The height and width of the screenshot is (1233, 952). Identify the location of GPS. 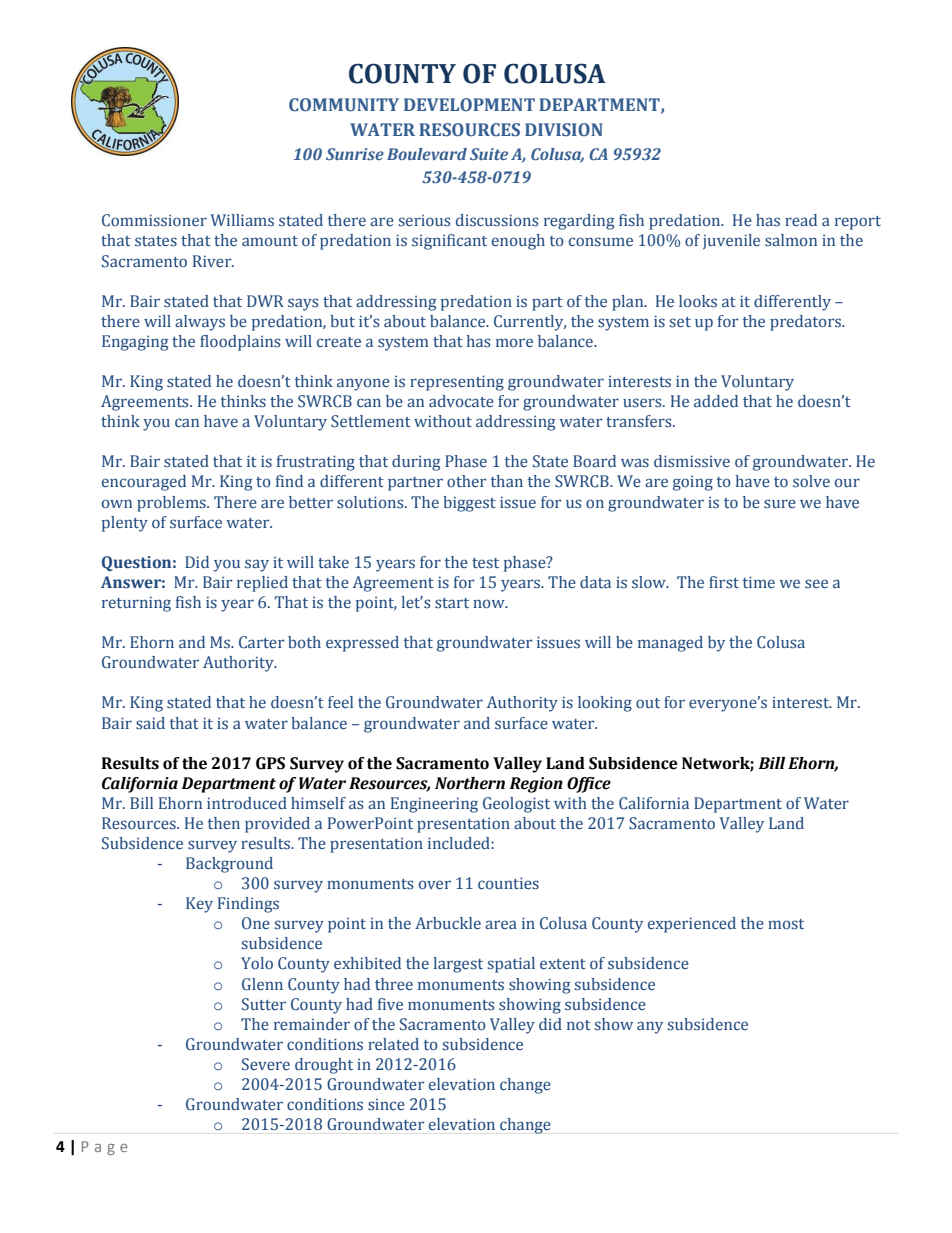
(270, 763).
